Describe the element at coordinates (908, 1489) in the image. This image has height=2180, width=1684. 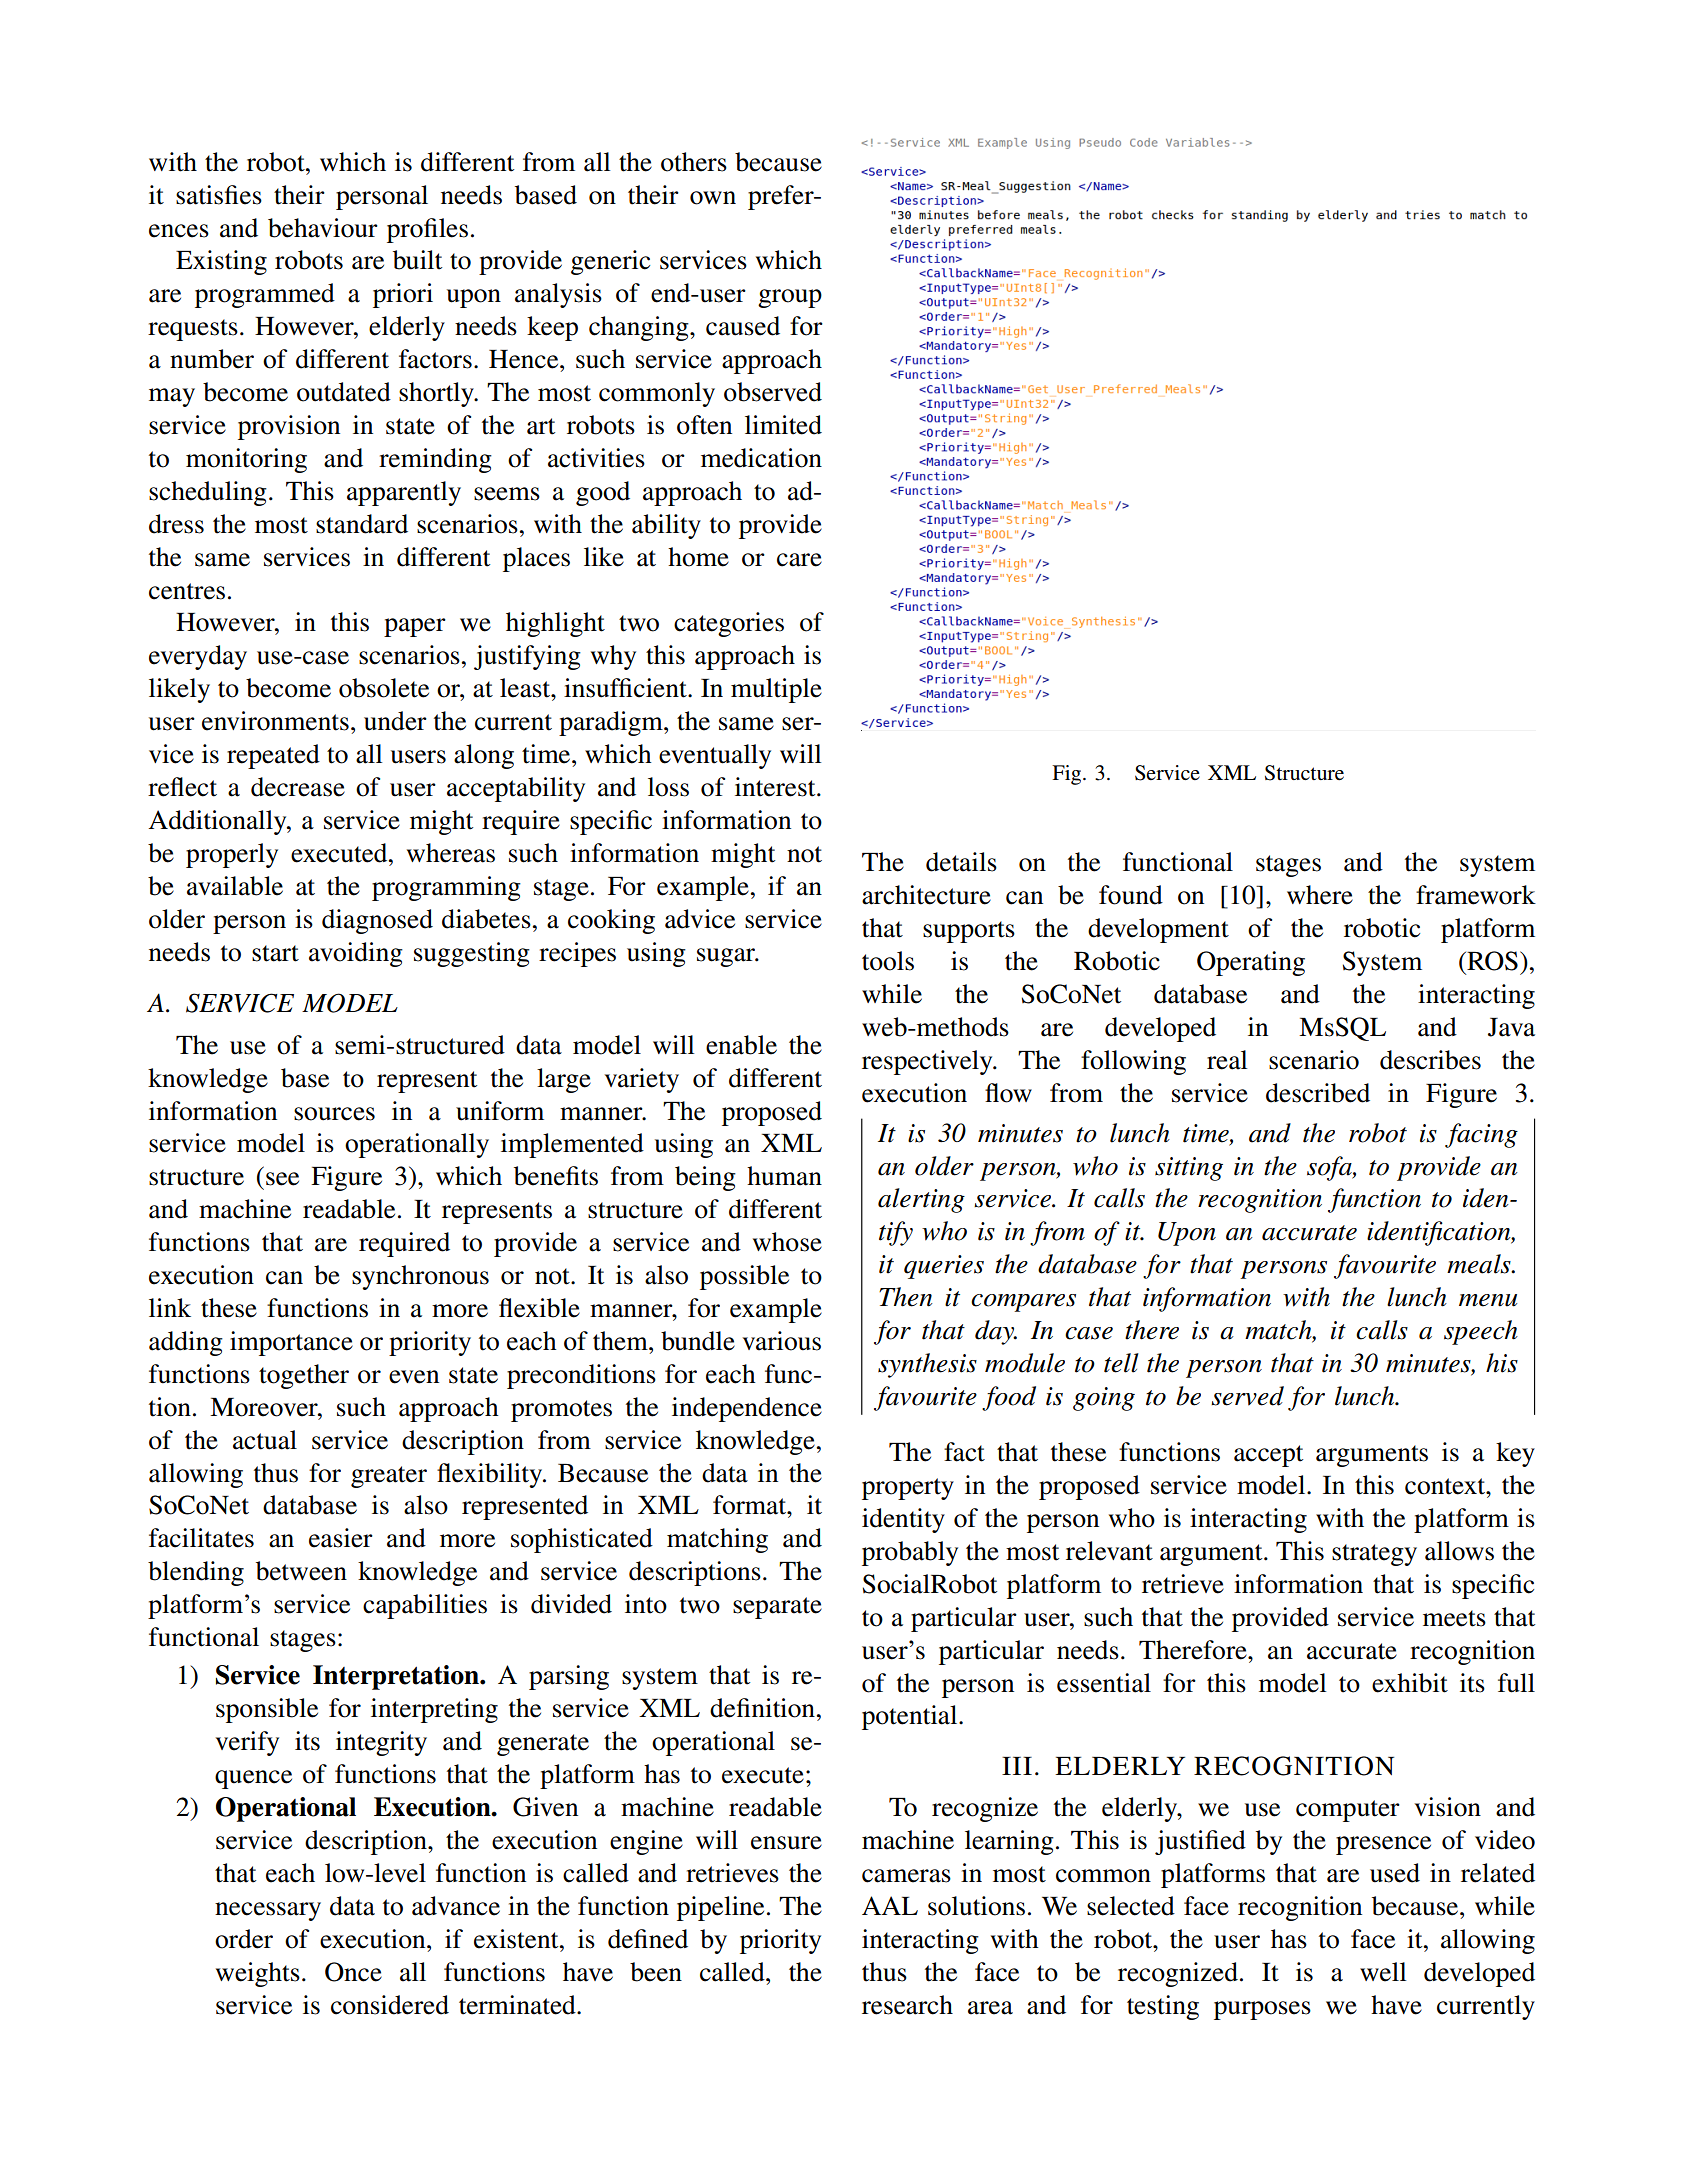
I see `property` at that location.
